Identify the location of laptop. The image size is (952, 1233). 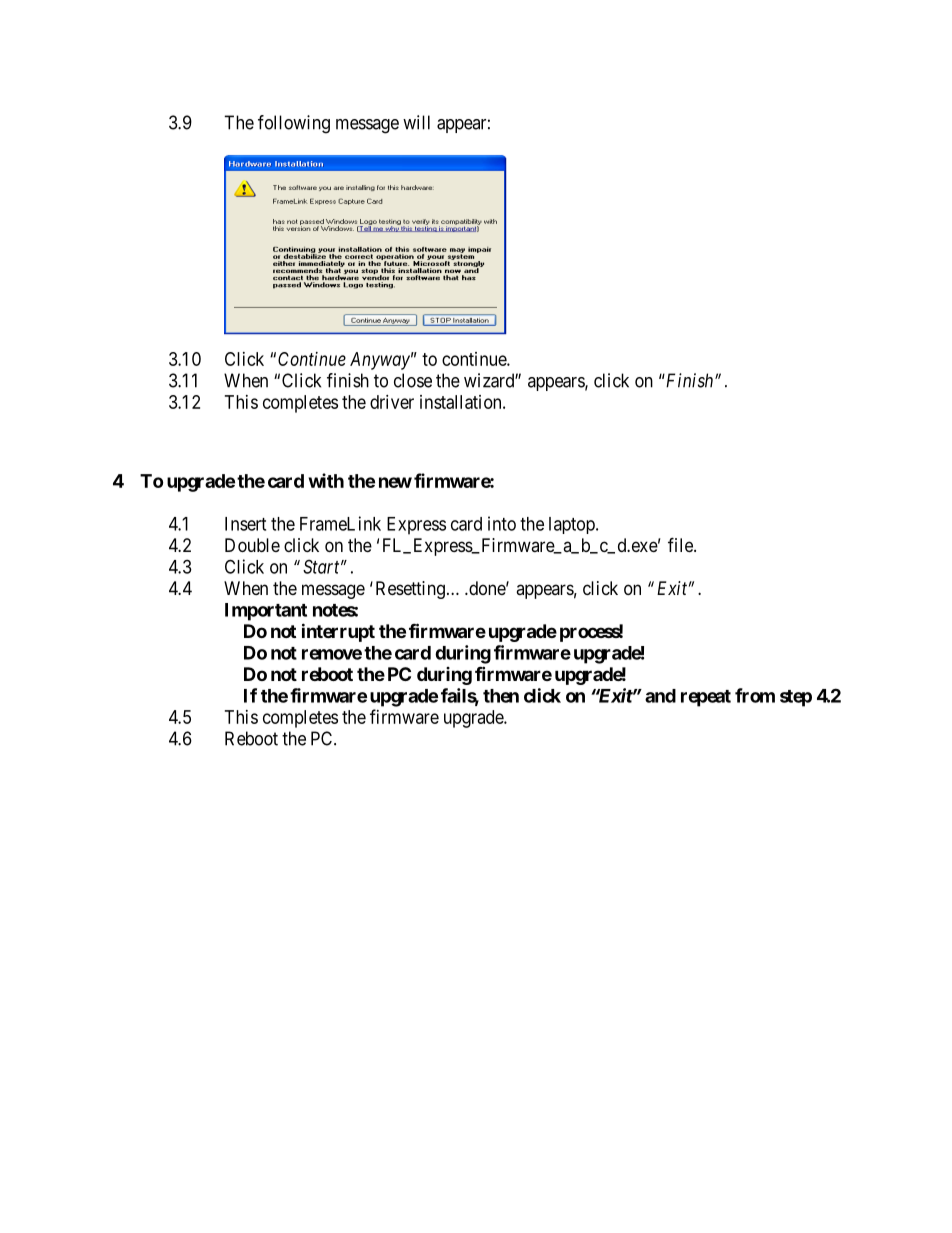
(573, 525).
